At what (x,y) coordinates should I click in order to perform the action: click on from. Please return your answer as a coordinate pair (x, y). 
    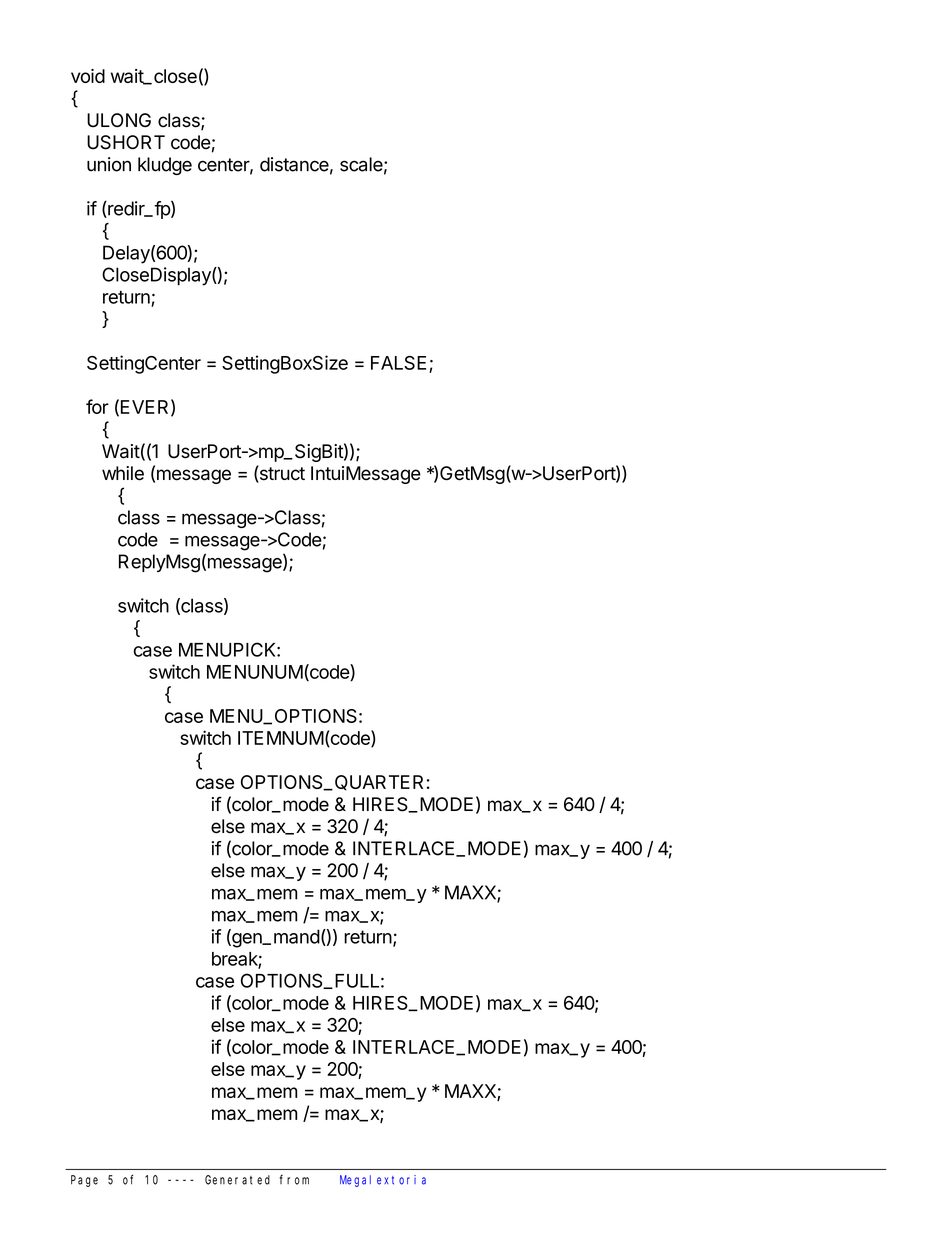
    Looking at the image, I should click on (294, 1180).
